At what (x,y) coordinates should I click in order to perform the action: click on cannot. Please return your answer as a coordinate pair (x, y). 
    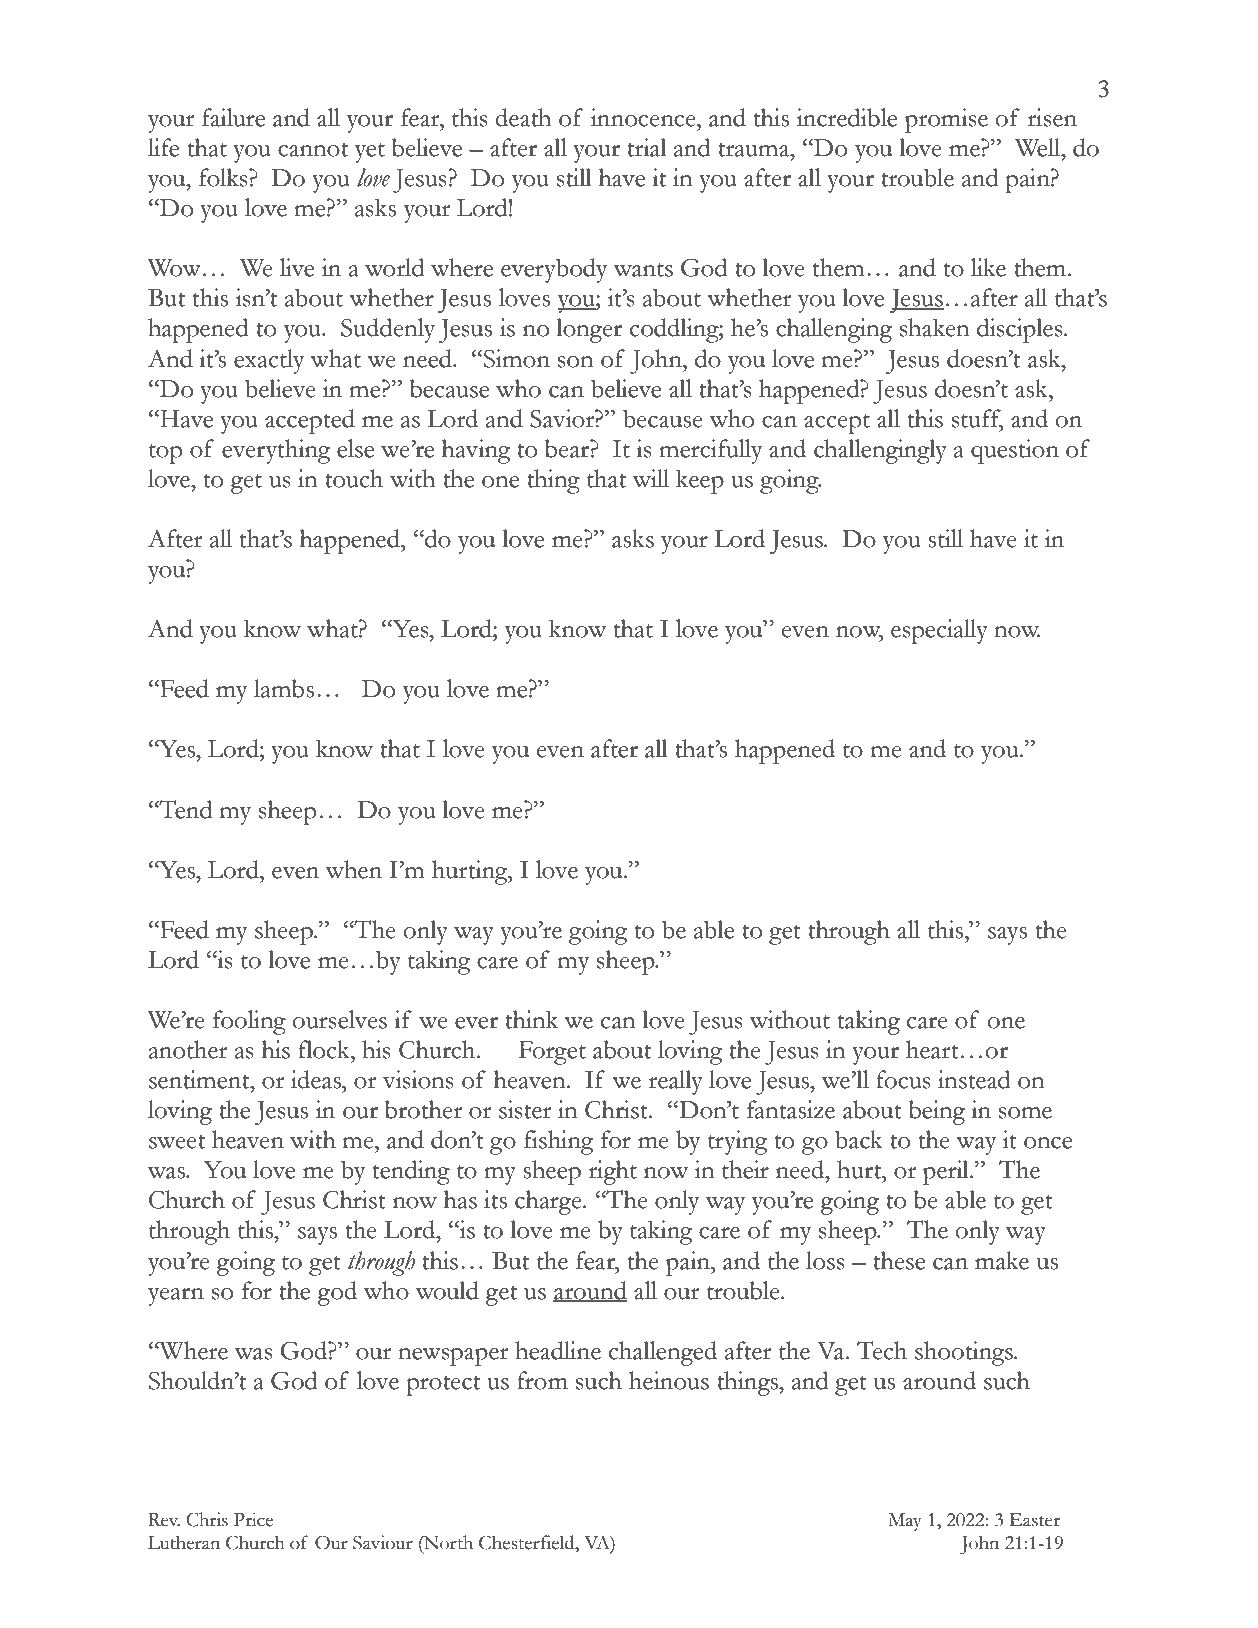
    Looking at the image, I should click on (313, 150).
